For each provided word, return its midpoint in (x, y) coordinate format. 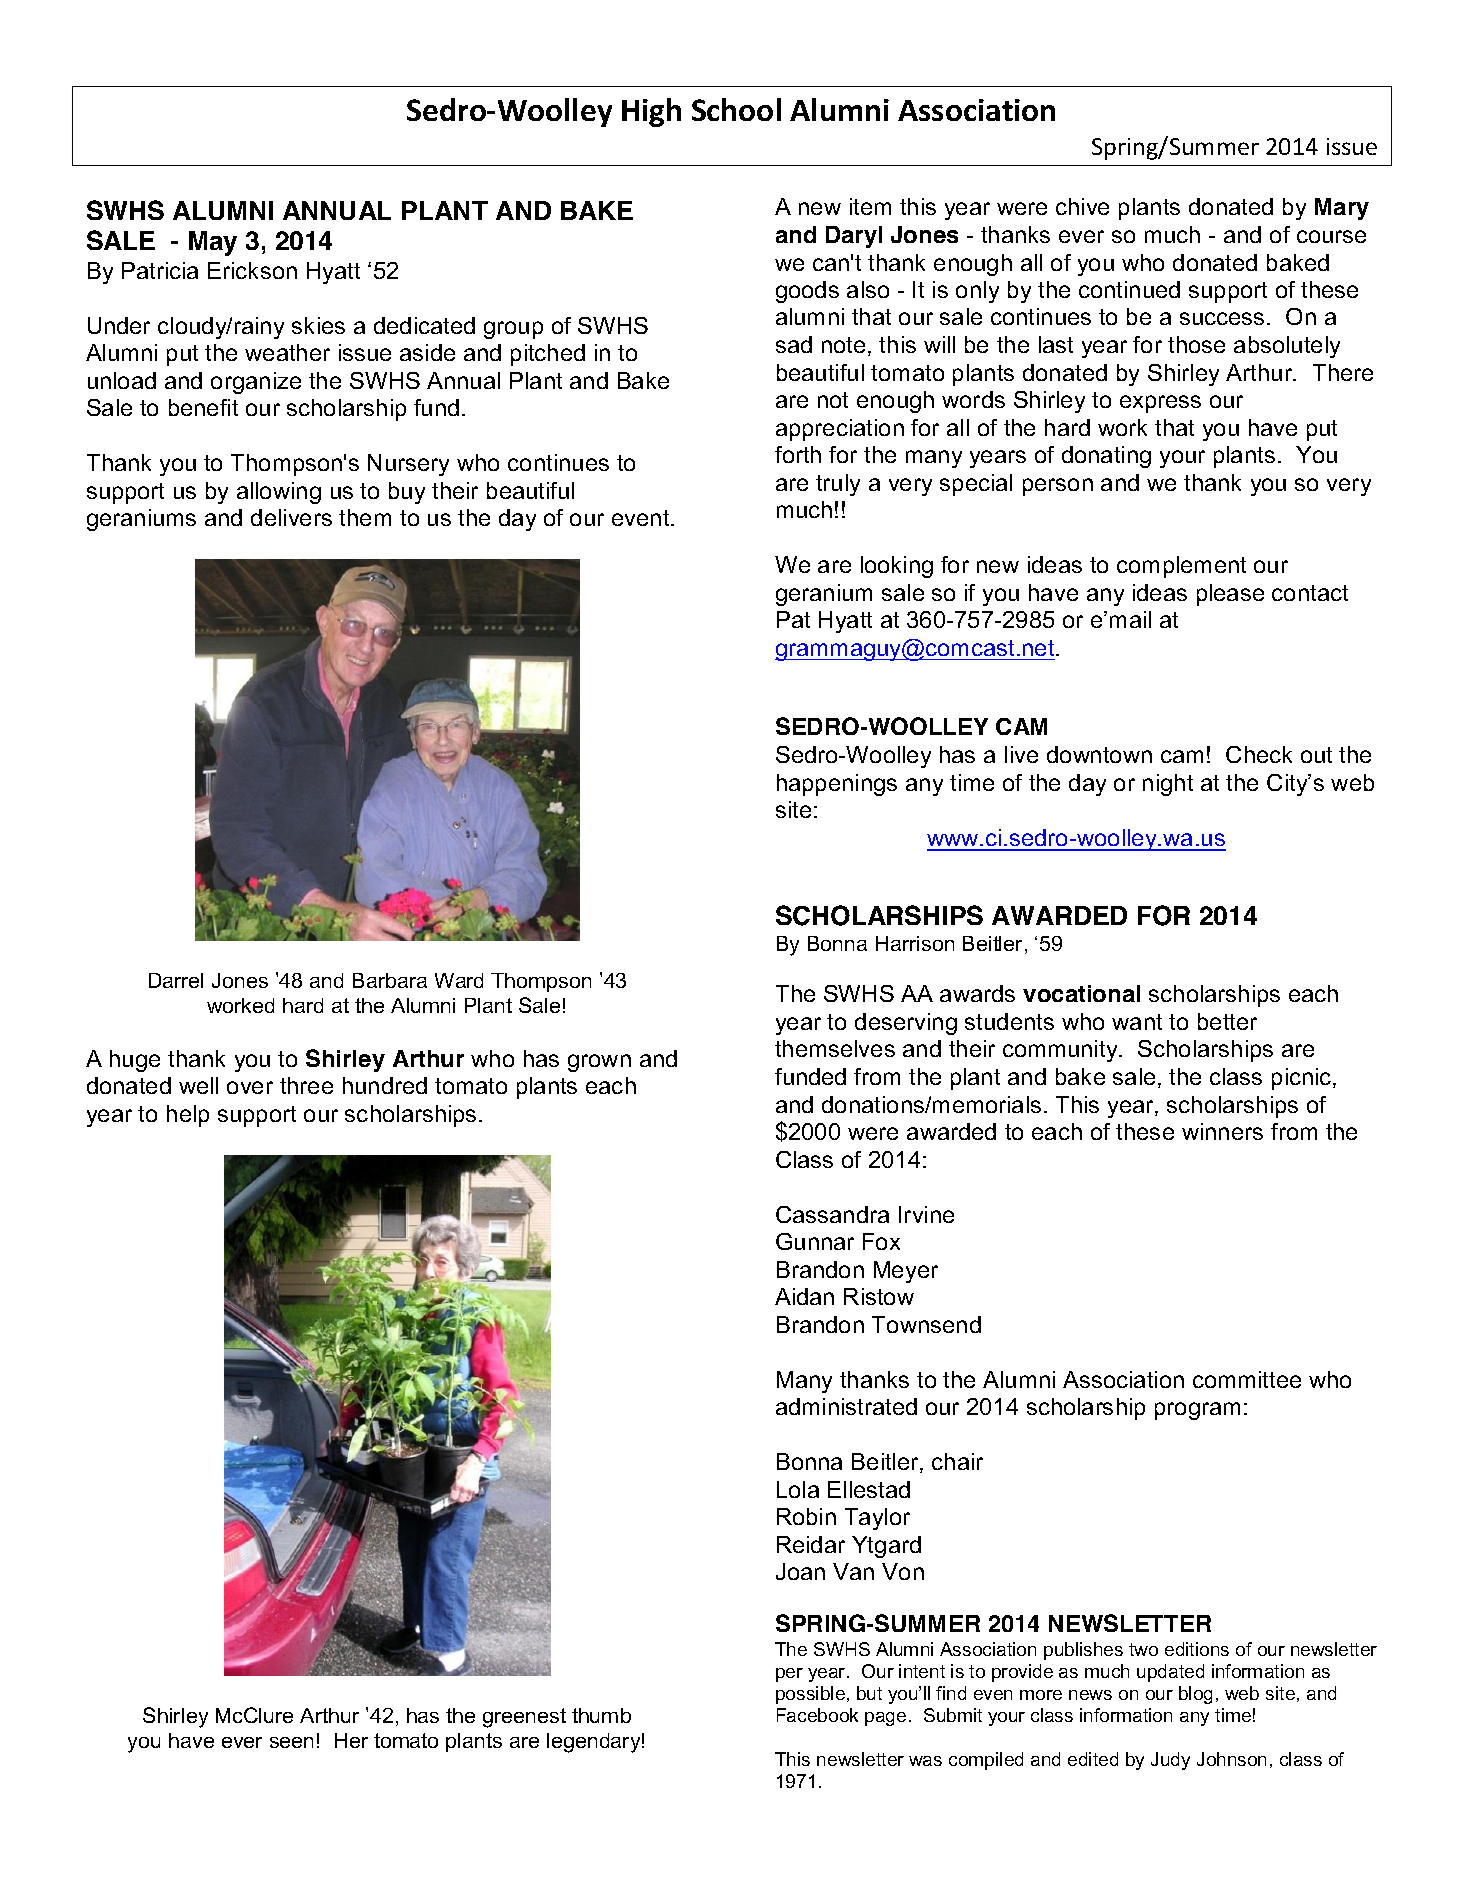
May (213, 243)
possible (812, 1695)
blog (1195, 1695)
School (736, 109)
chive (1082, 206)
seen (291, 1742)
